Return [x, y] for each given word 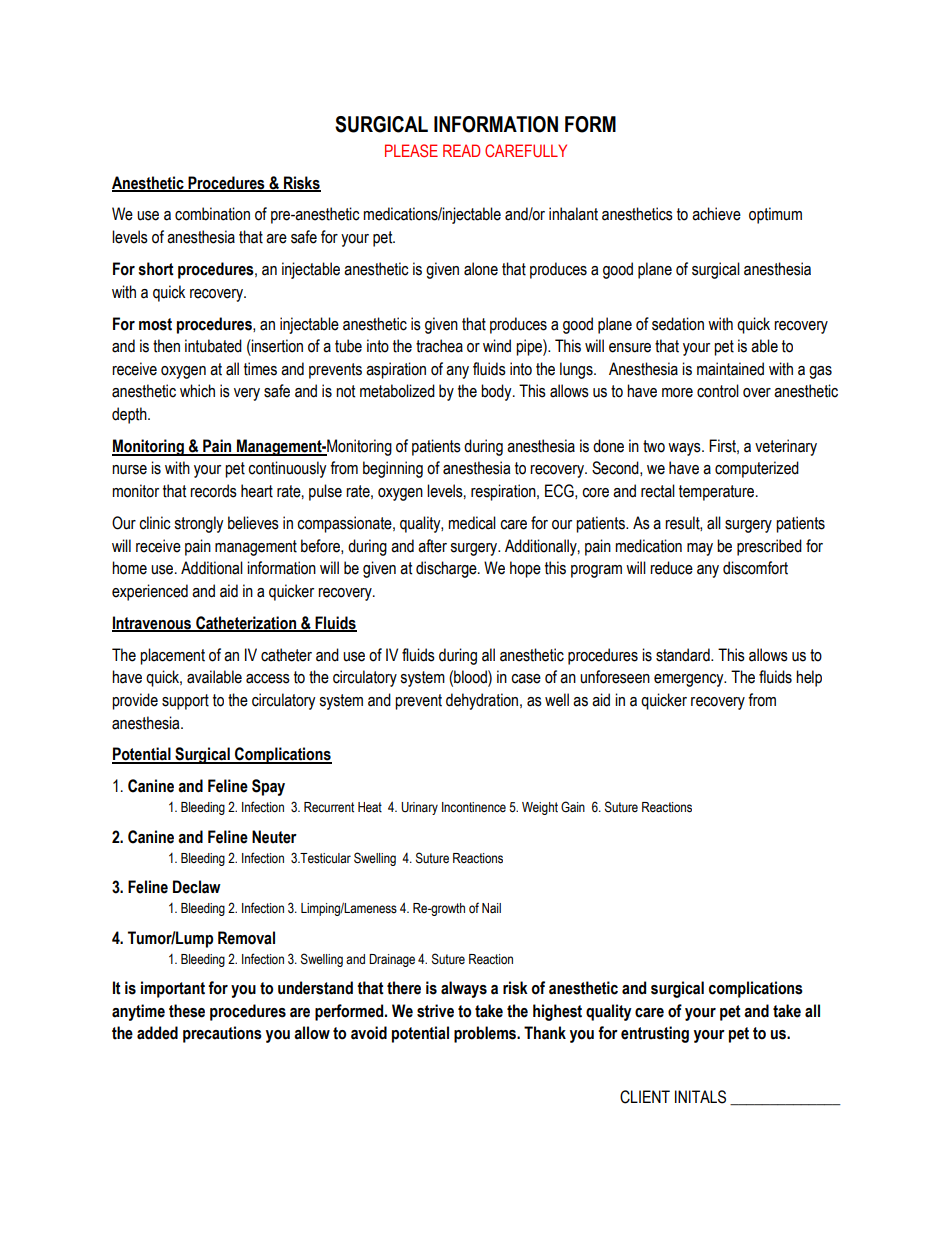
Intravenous [153, 623]
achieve [716, 214]
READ [461, 150]
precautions [222, 1034]
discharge [447, 569]
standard [684, 655]
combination [212, 214]
